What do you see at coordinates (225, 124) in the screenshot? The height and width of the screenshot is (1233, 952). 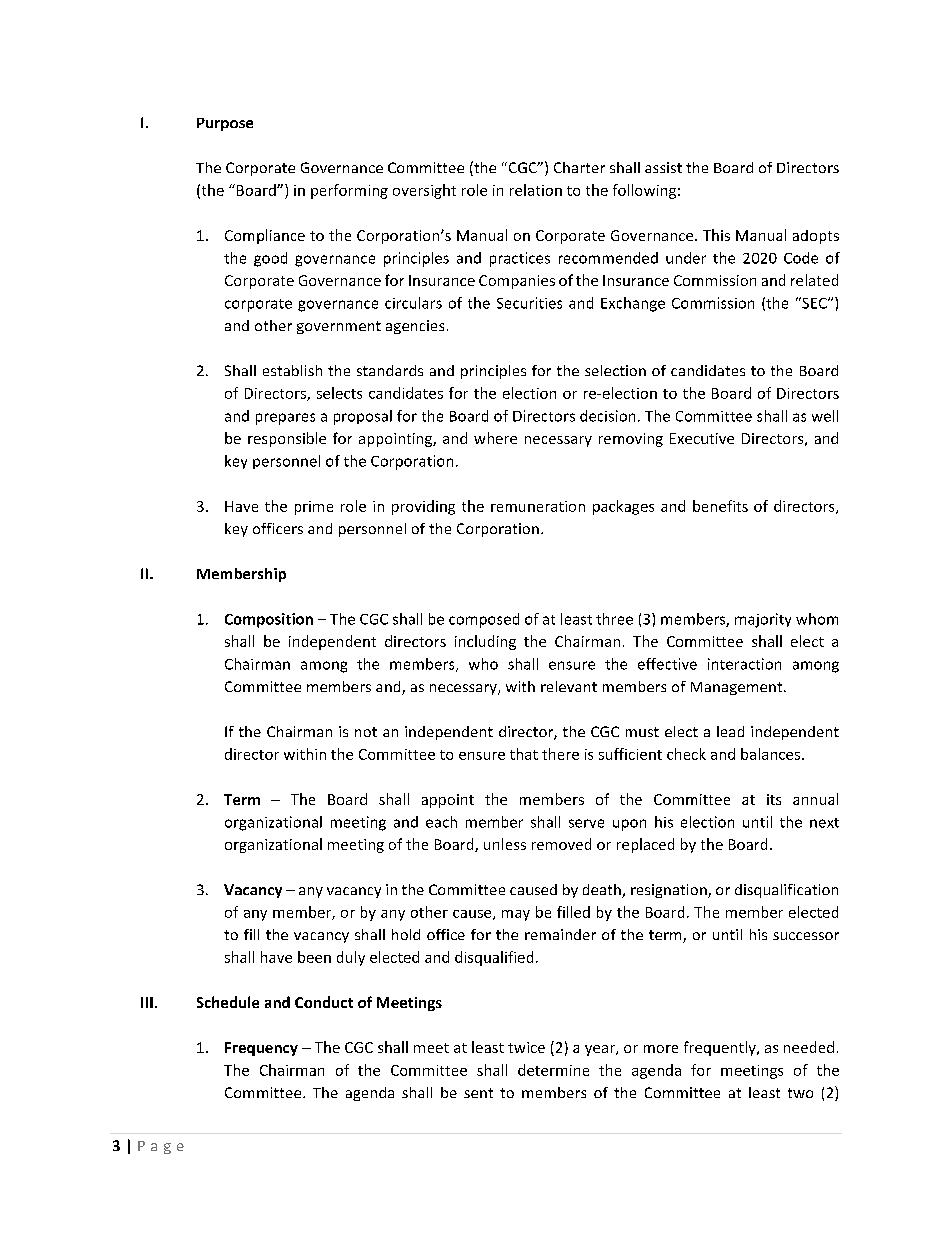 I see `Purpose` at bounding box center [225, 124].
